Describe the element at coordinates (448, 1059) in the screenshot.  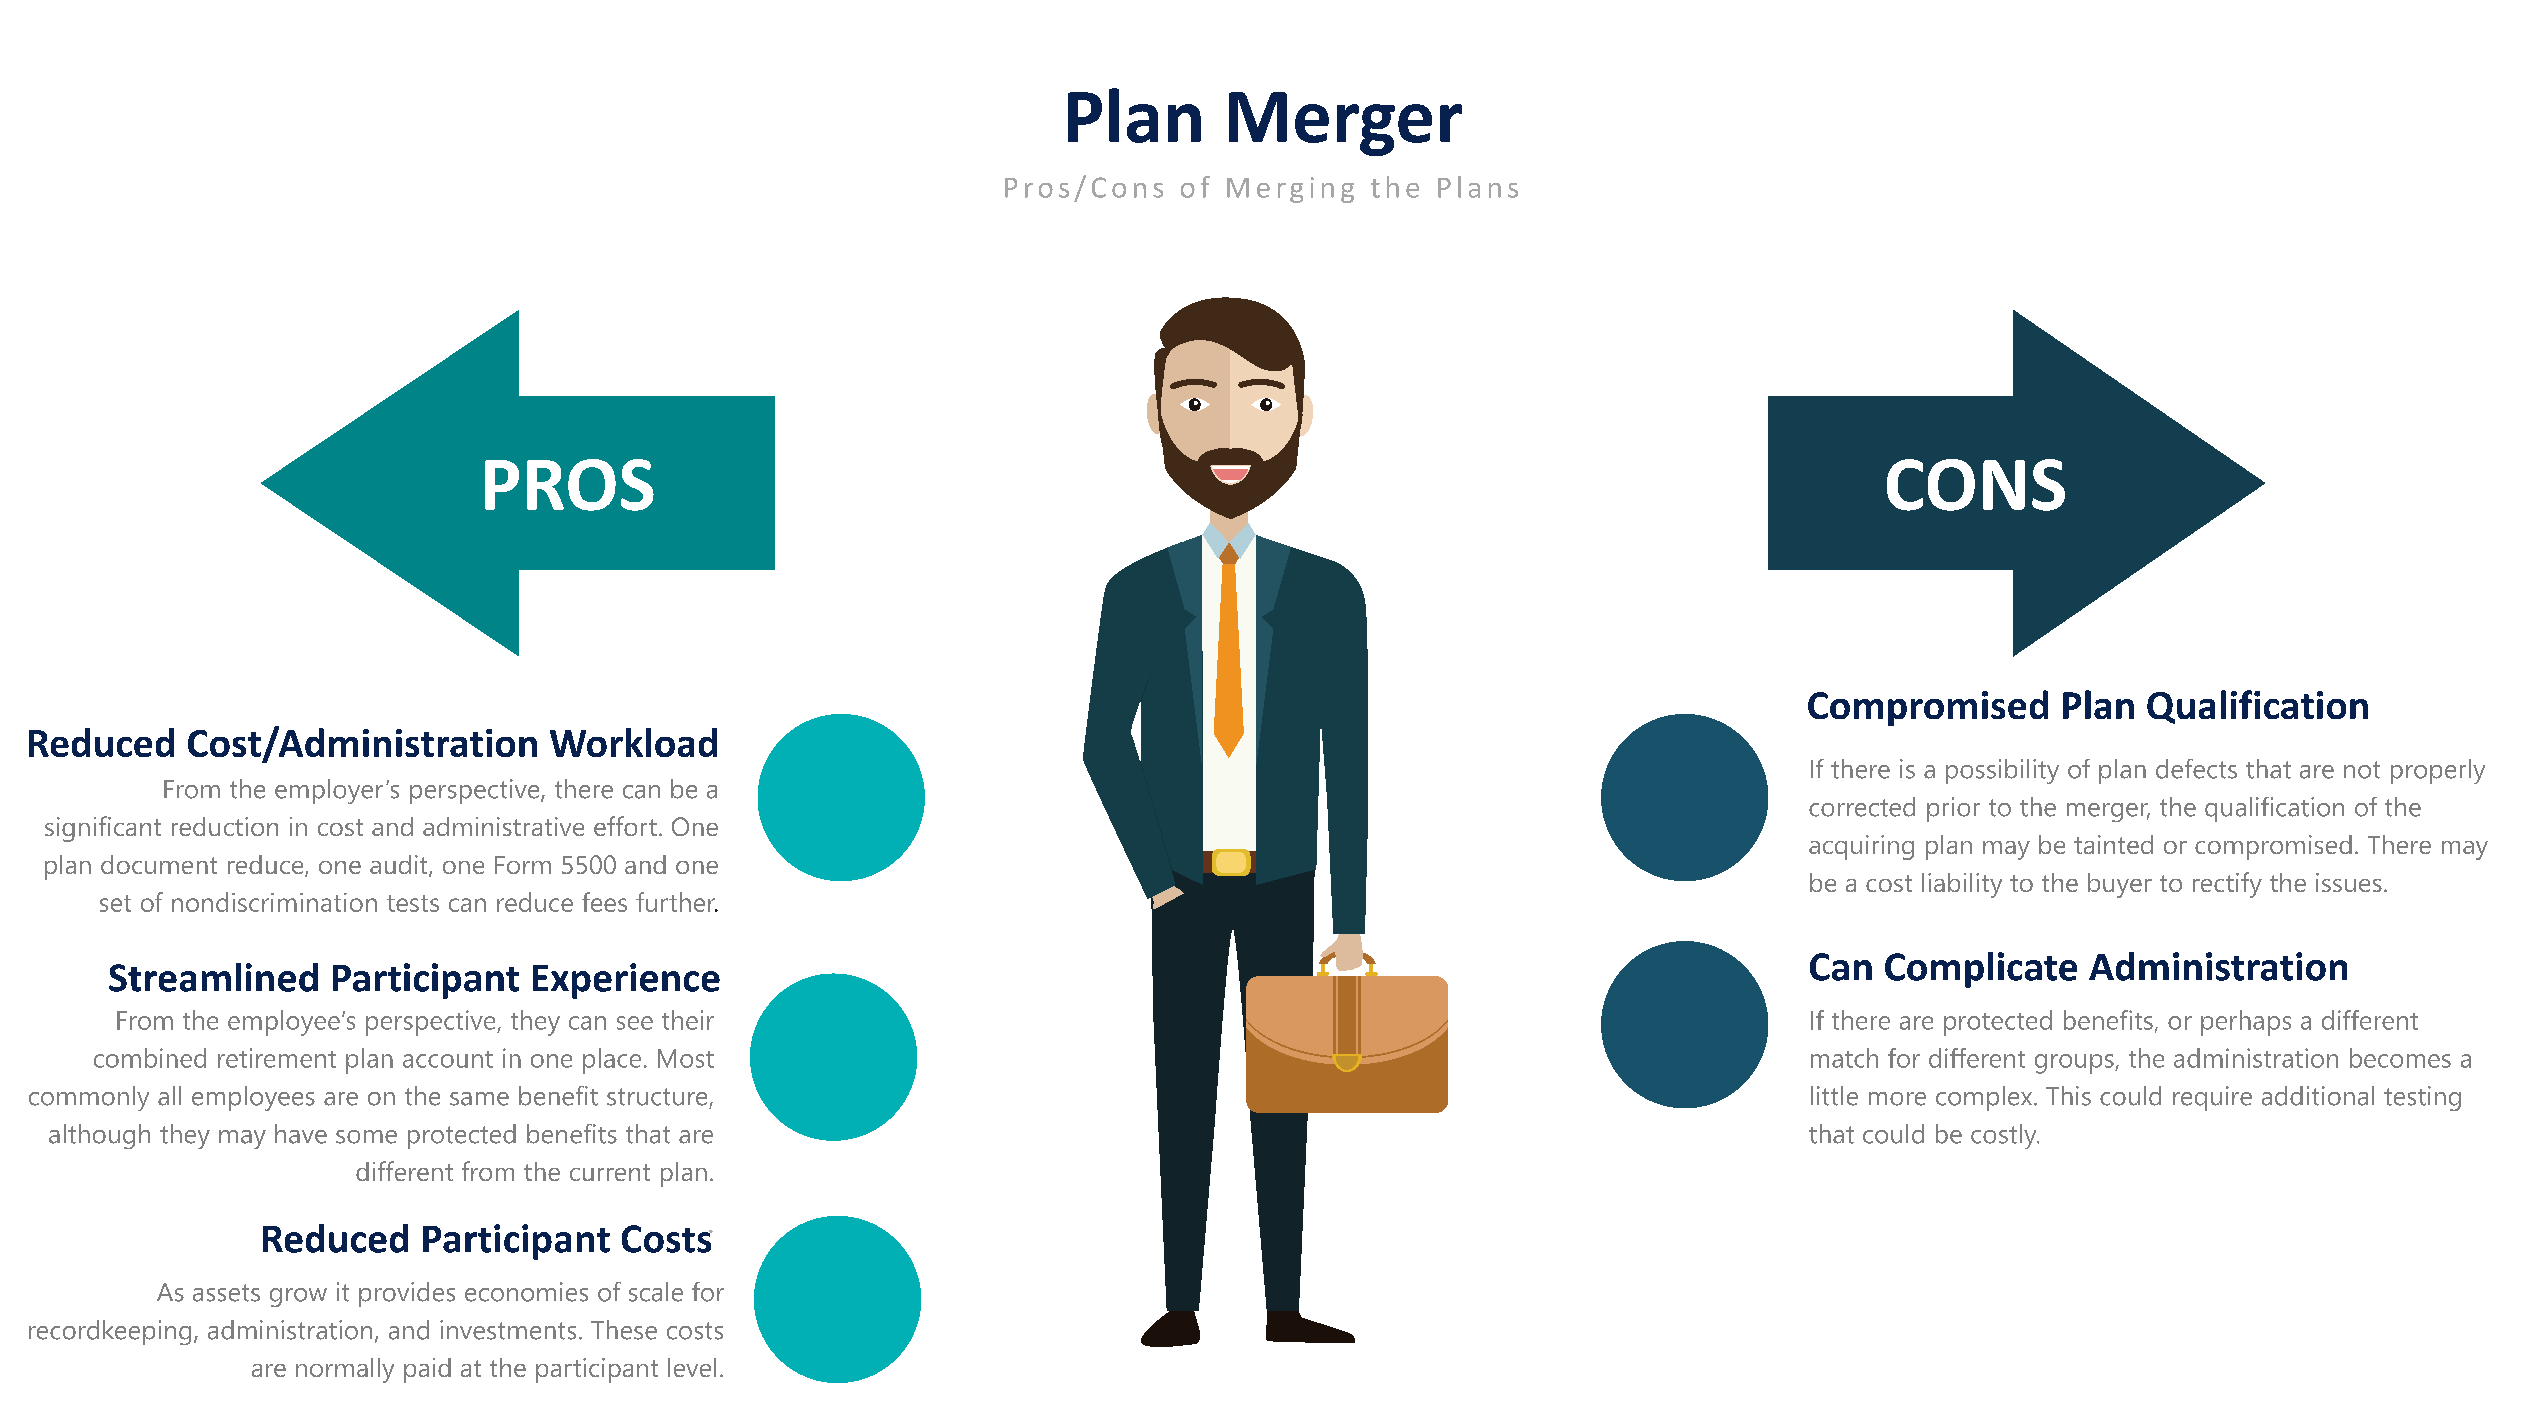
I see `account` at that location.
